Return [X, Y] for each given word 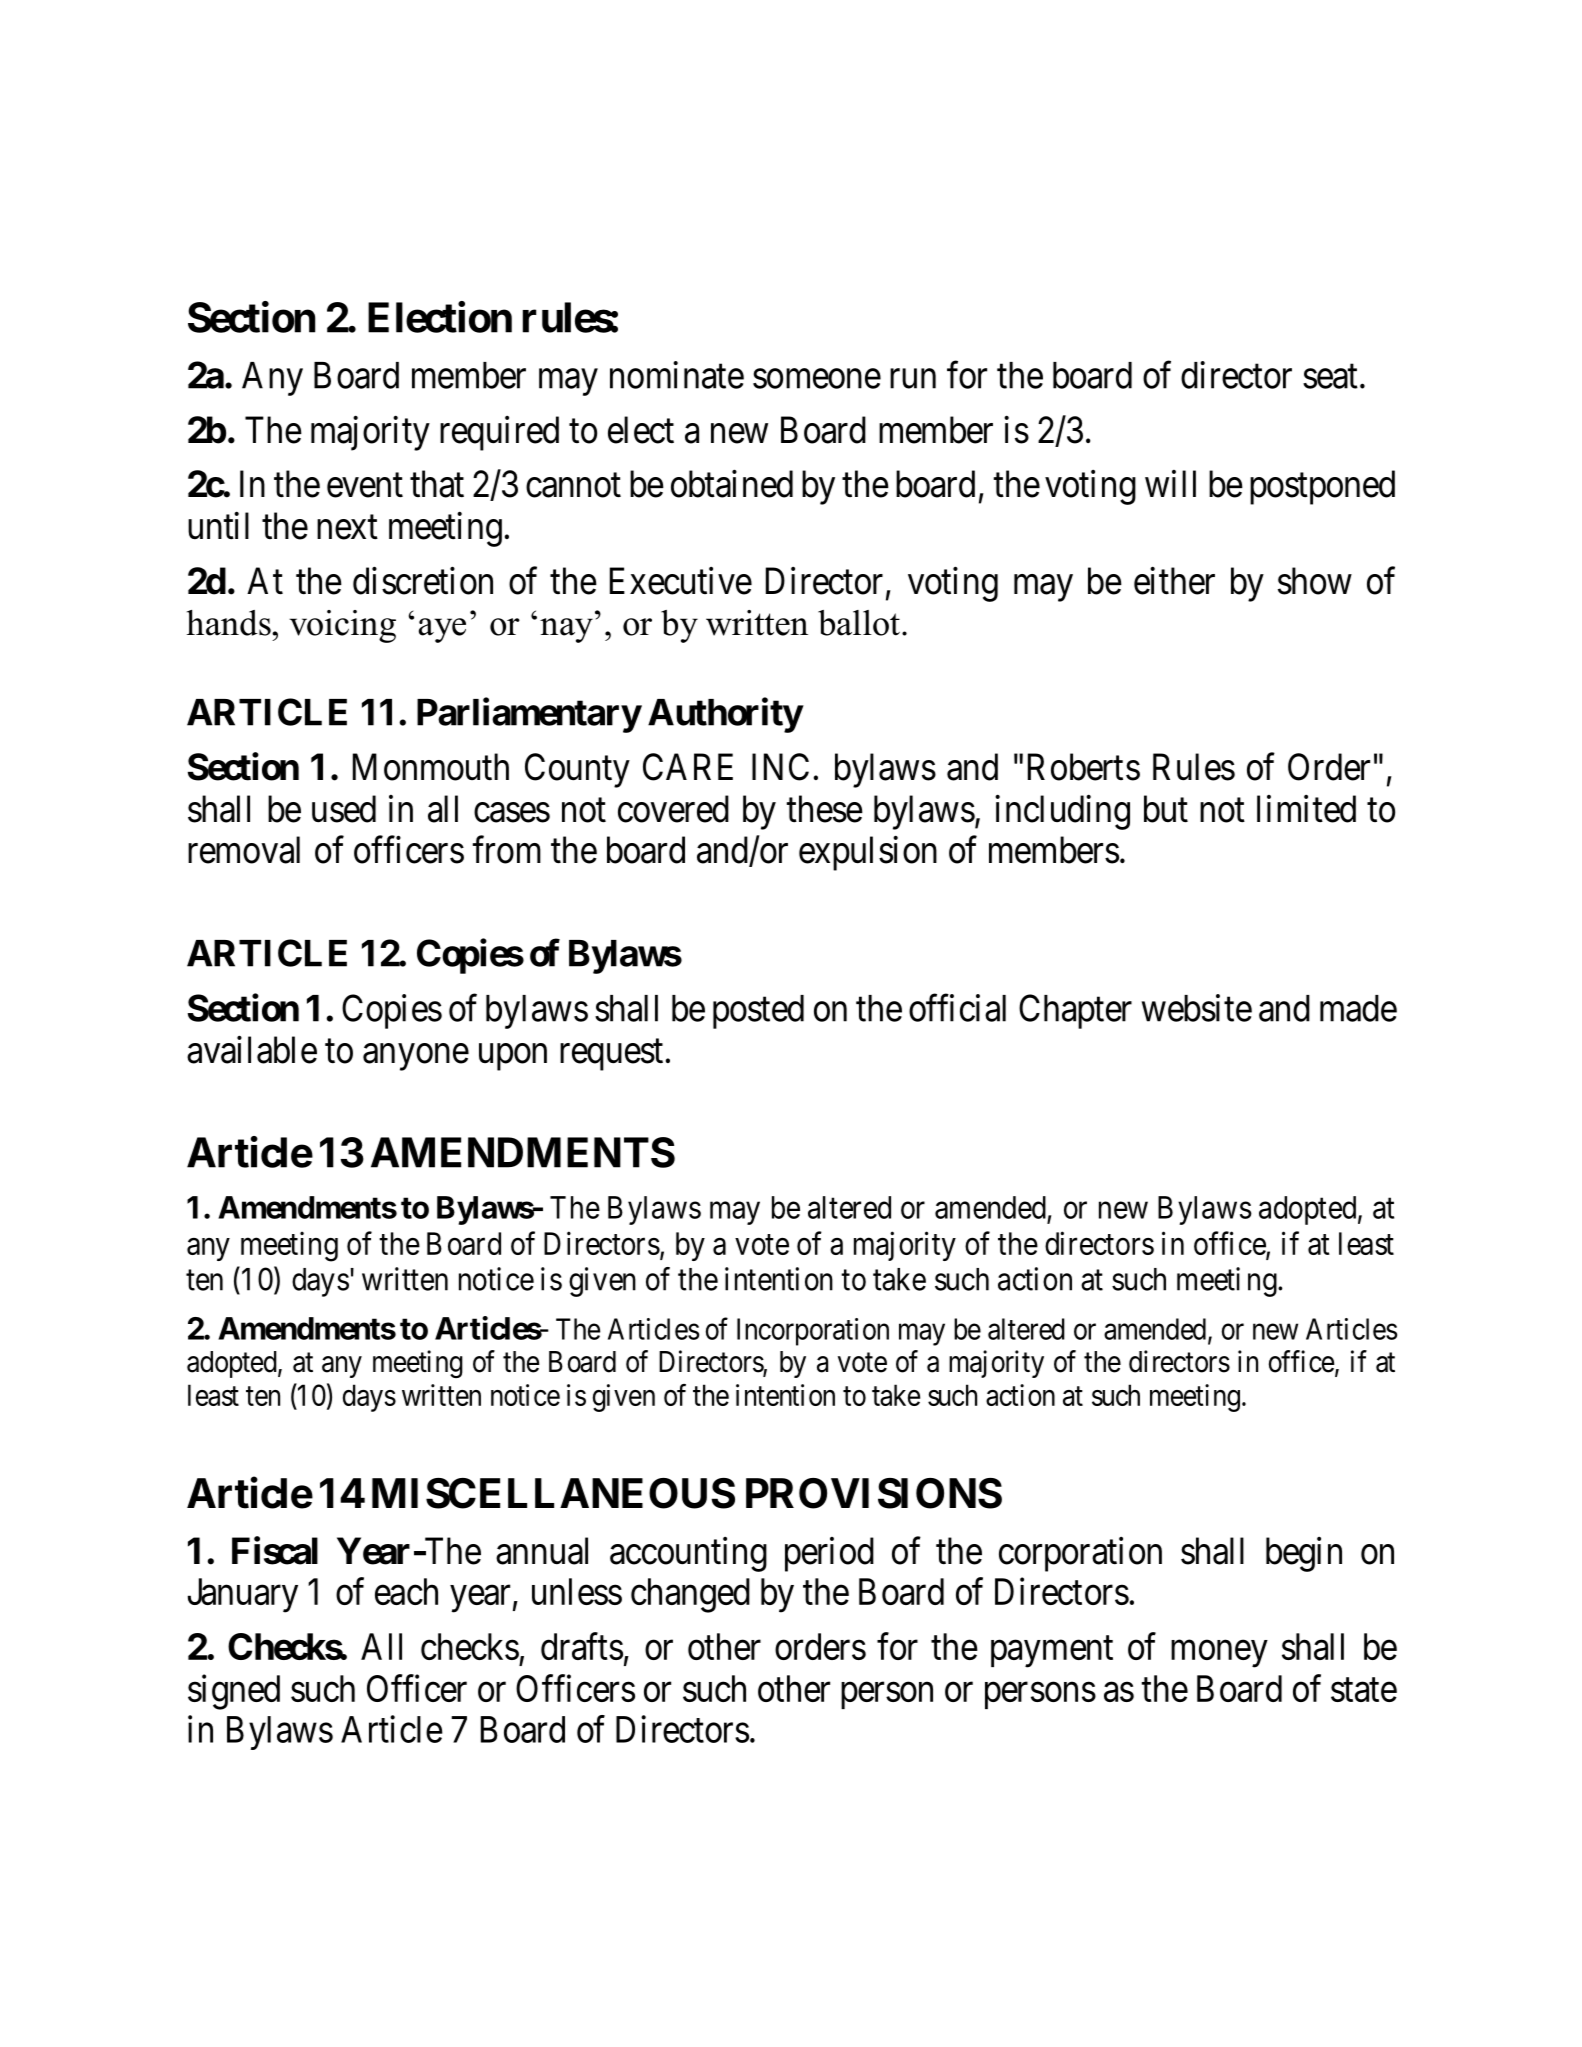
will [1170, 483]
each [406, 1591]
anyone [416, 1057]
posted [758, 1012]
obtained [732, 484]
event [365, 486]
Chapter [1075, 1011]
